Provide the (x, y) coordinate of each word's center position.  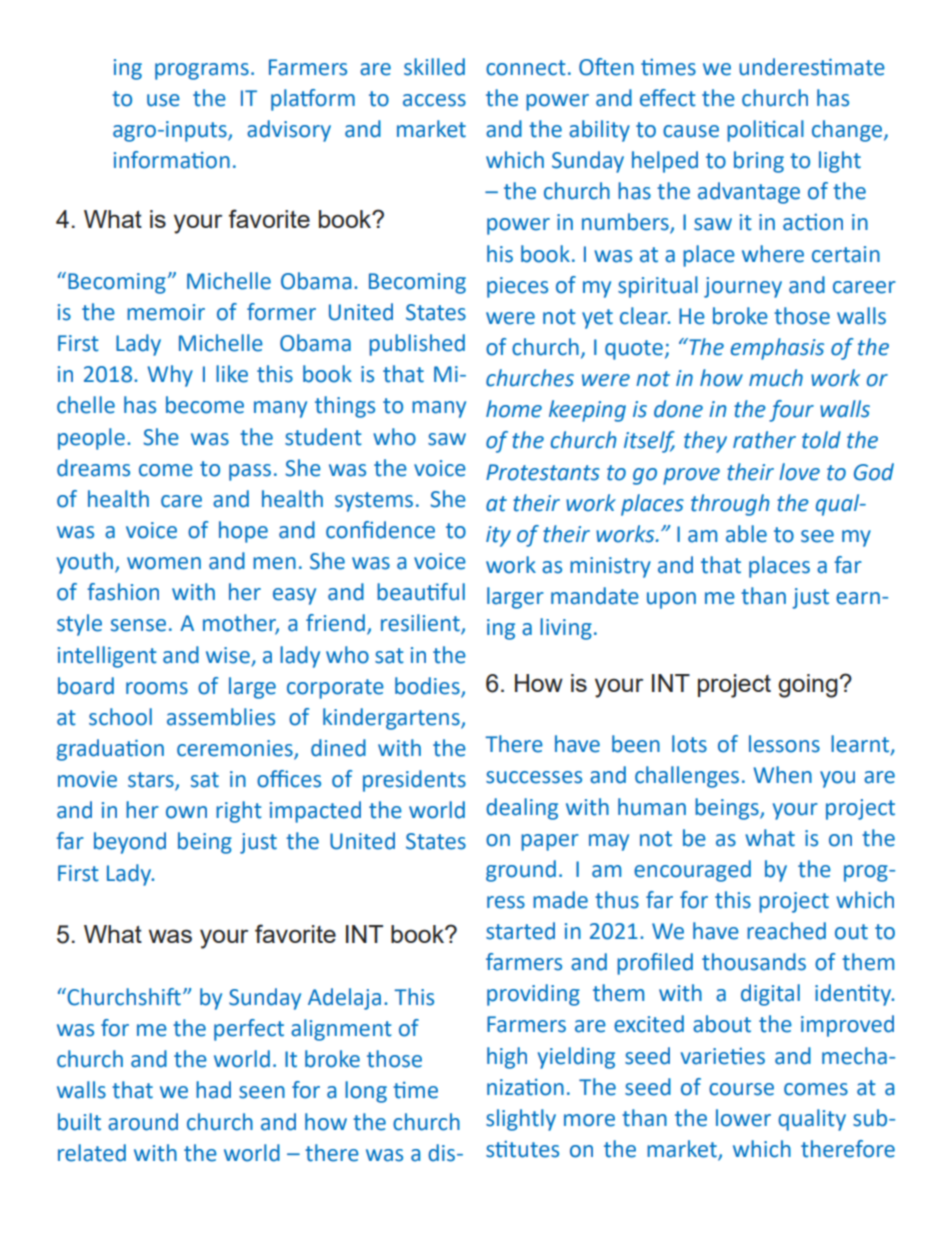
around (143, 1122)
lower (743, 1118)
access (434, 100)
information (172, 160)
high (507, 1058)
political (765, 131)
